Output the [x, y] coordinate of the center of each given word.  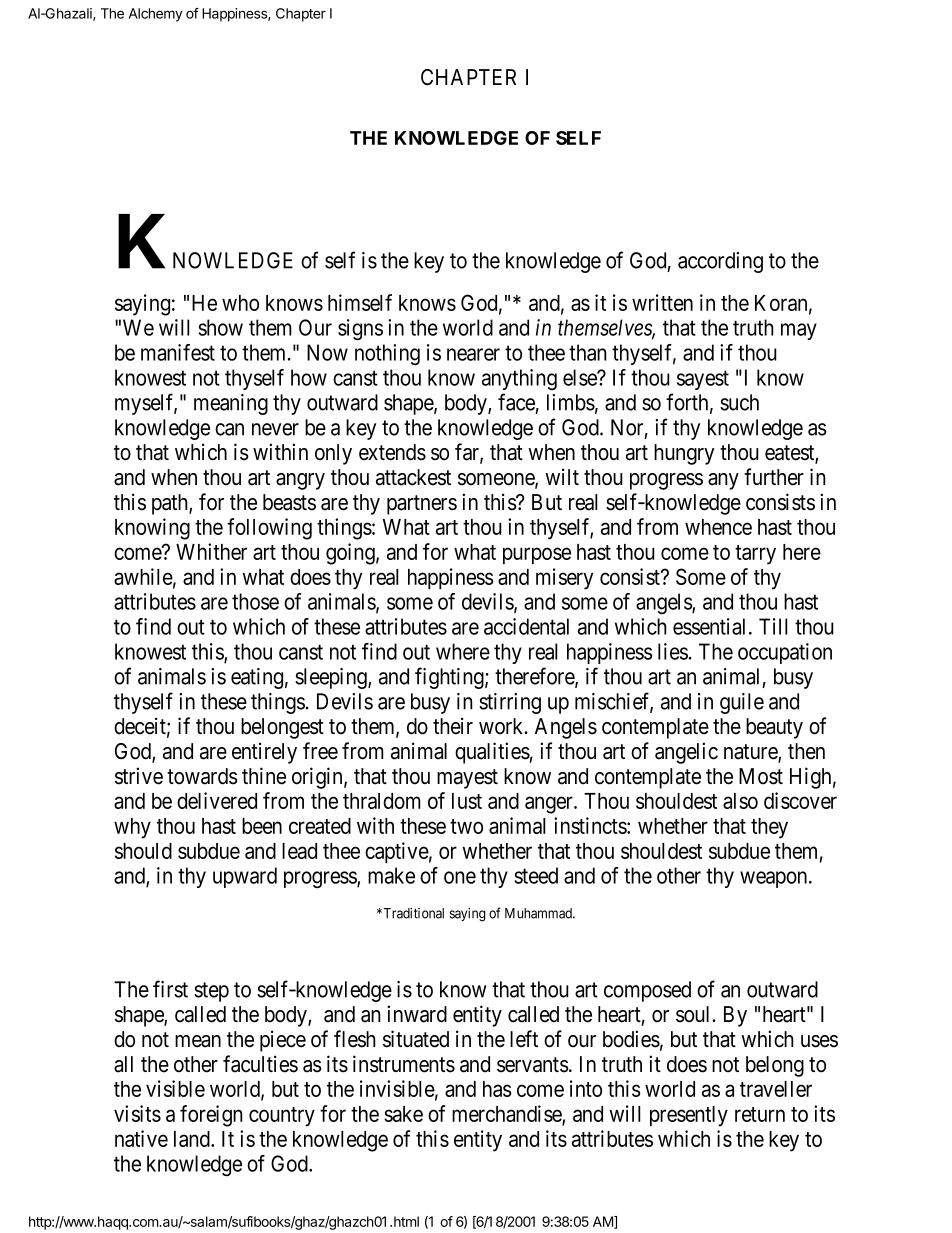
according [720, 262]
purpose [537, 556]
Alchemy [156, 15]
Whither [211, 551]
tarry [755, 555]
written [662, 302]
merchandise [507, 1115]
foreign [211, 1116]
